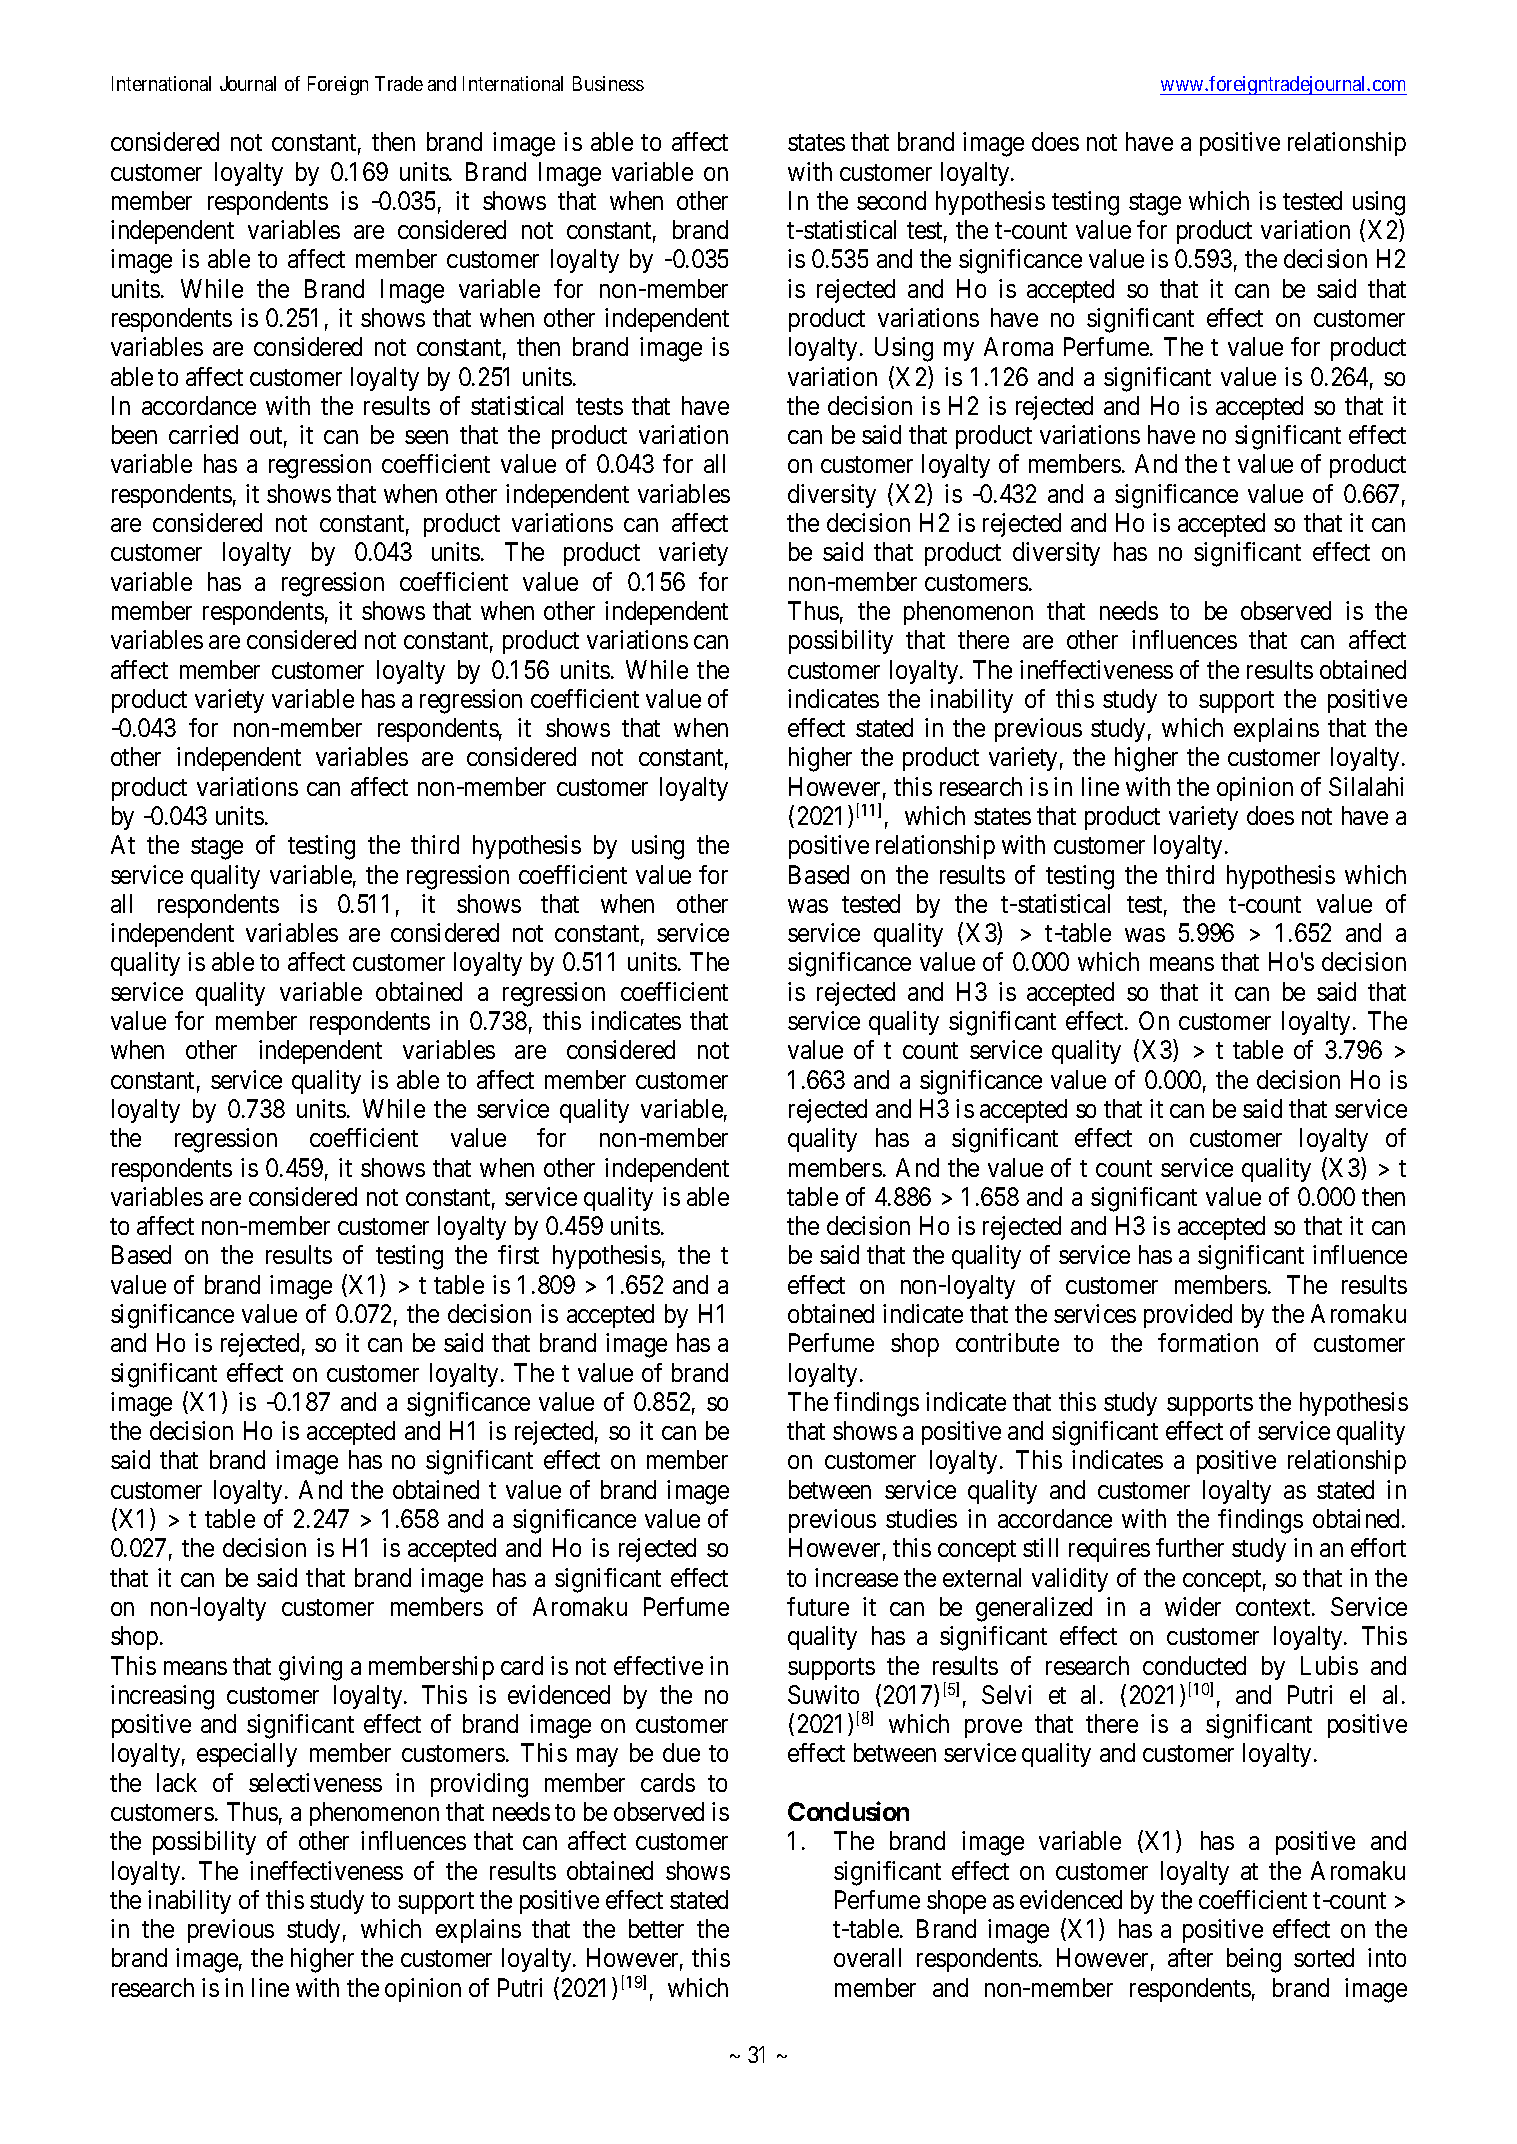  I want to click on seen, so click(426, 437).
